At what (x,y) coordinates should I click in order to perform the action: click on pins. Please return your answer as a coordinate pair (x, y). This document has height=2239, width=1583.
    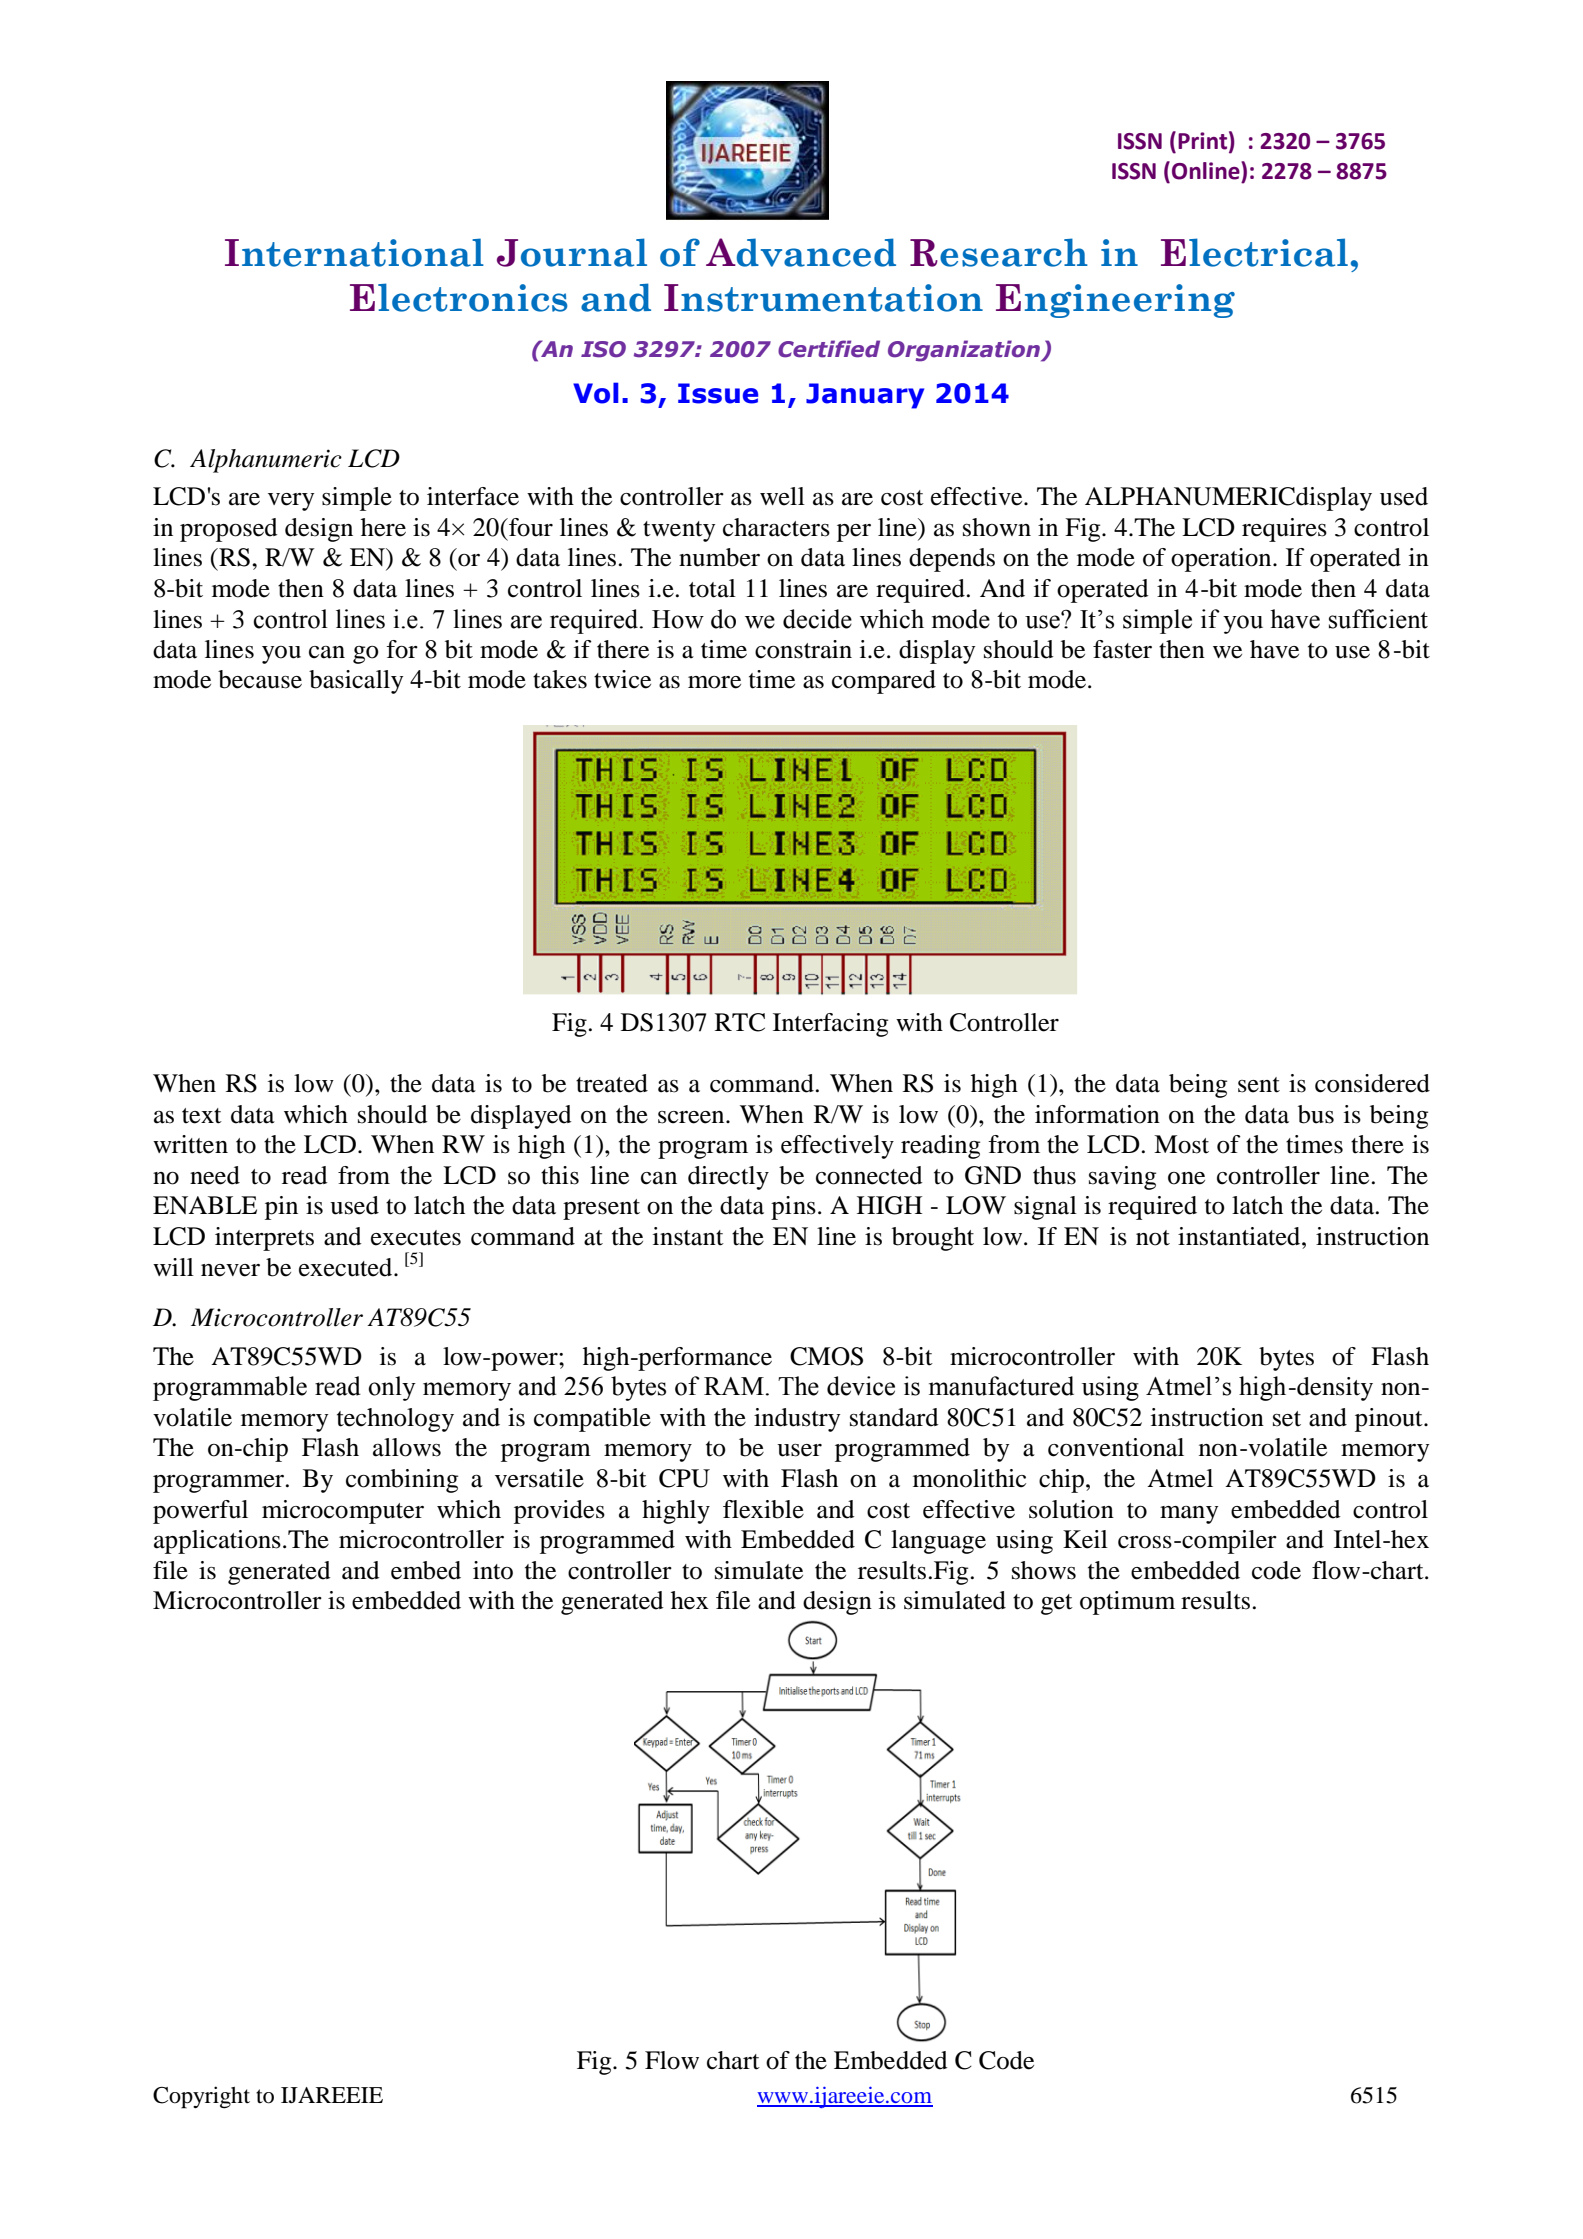
    Looking at the image, I should click on (793, 1208).
